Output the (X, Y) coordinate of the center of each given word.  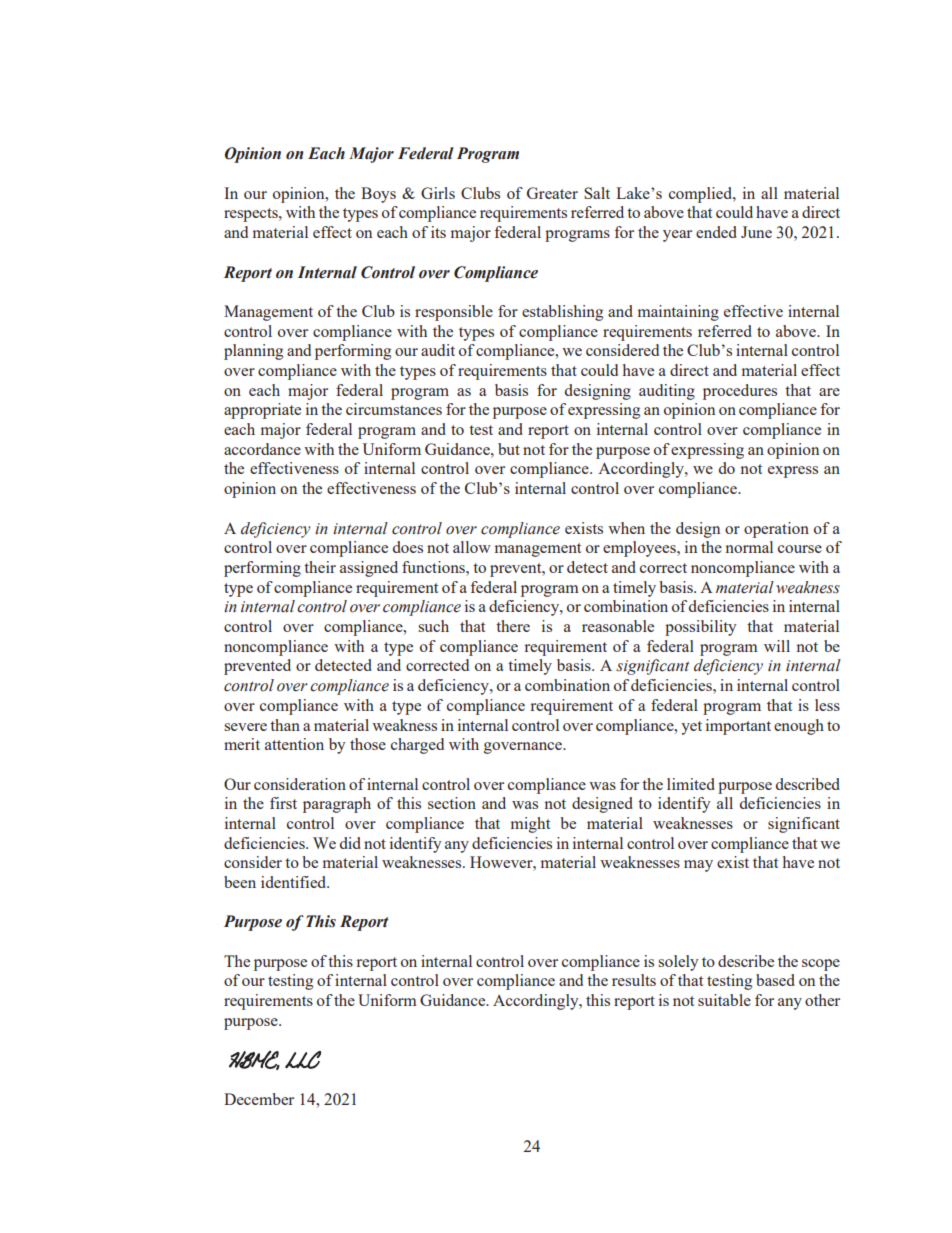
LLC (303, 1060)
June (756, 232)
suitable (724, 1000)
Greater (552, 193)
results (634, 980)
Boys (378, 195)
